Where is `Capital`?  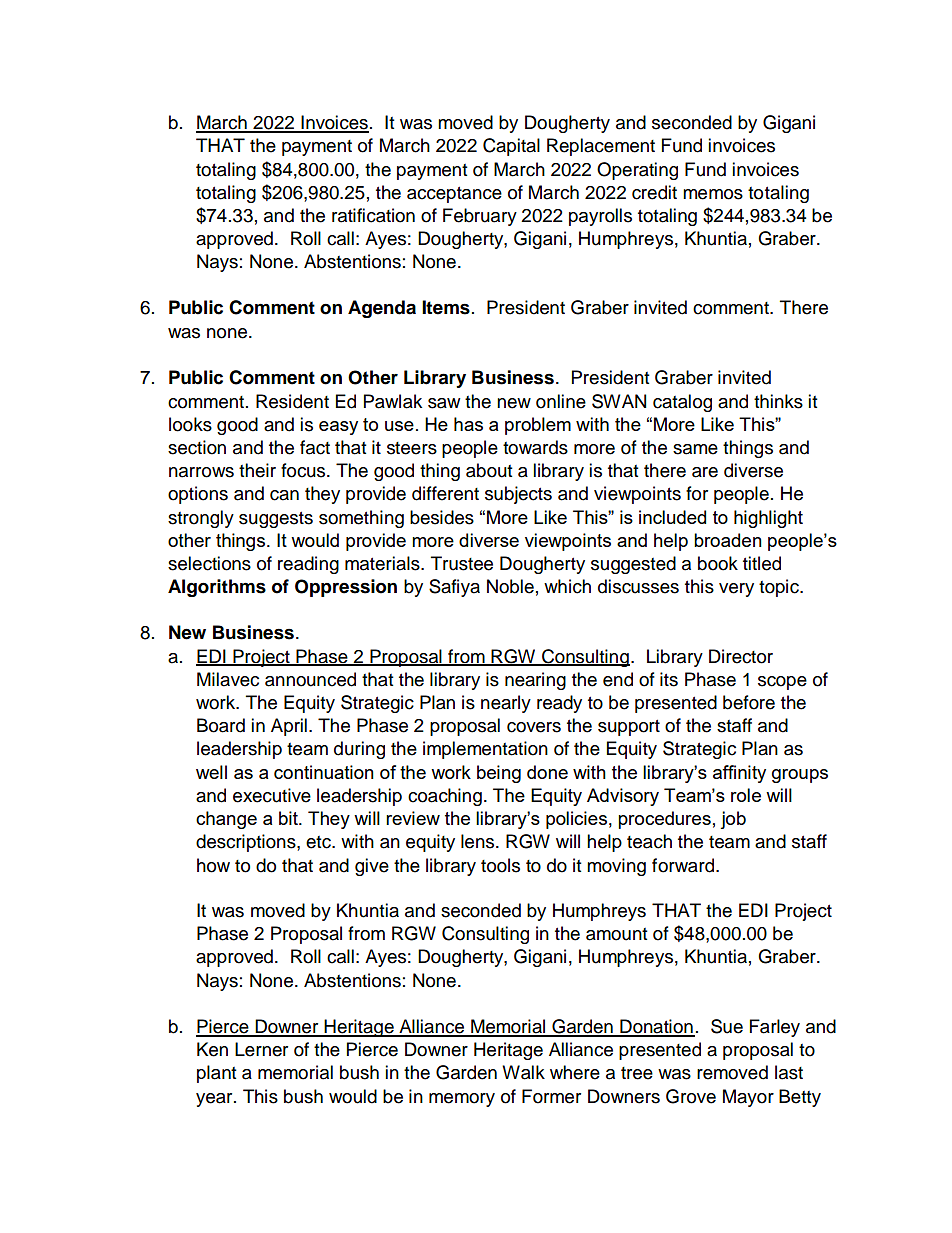 Capital is located at coordinates (511, 147).
